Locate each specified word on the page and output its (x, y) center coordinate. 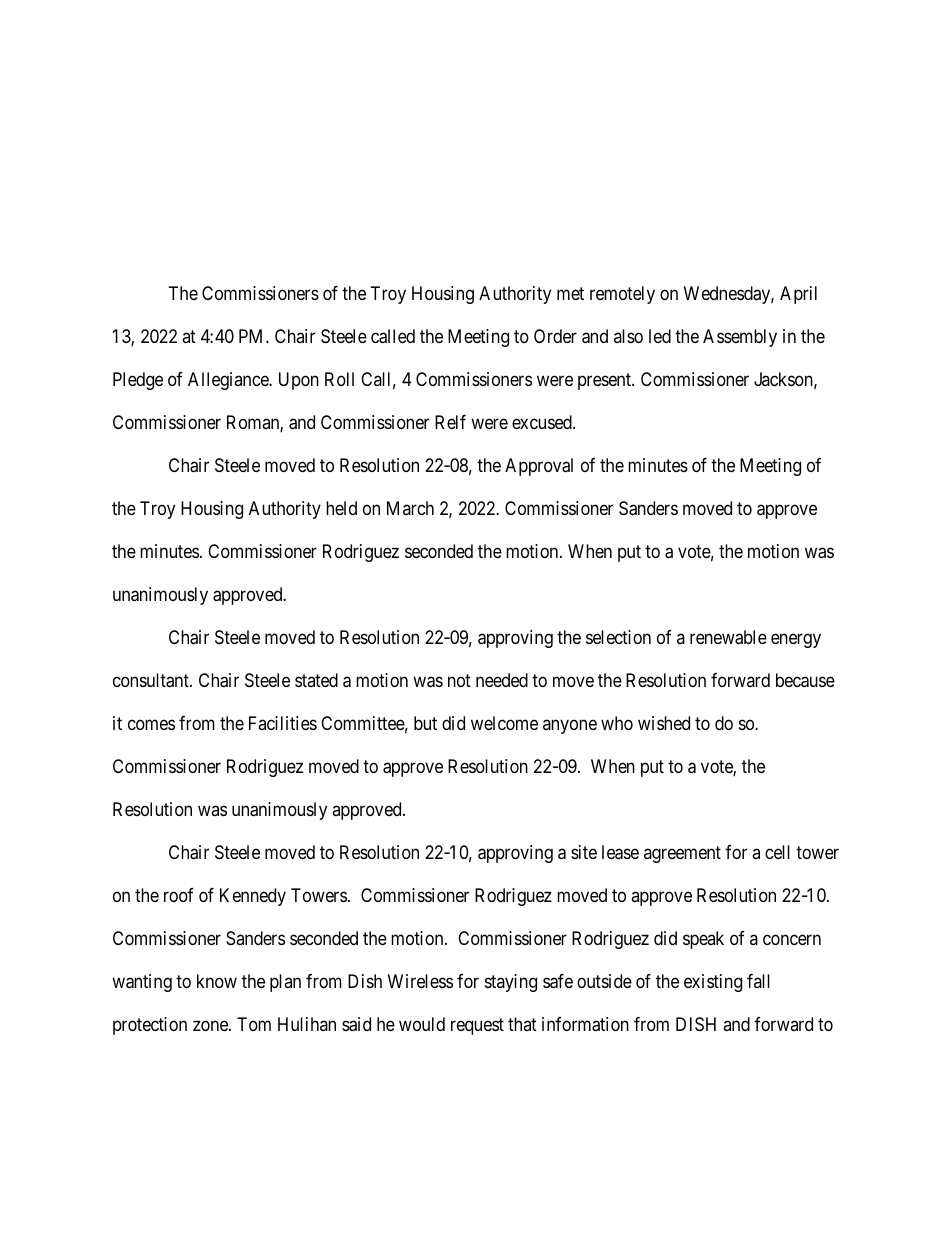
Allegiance (229, 381)
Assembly (740, 338)
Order (555, 336)
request (477, 1026)
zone (211, 1025)
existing (713, 983)
